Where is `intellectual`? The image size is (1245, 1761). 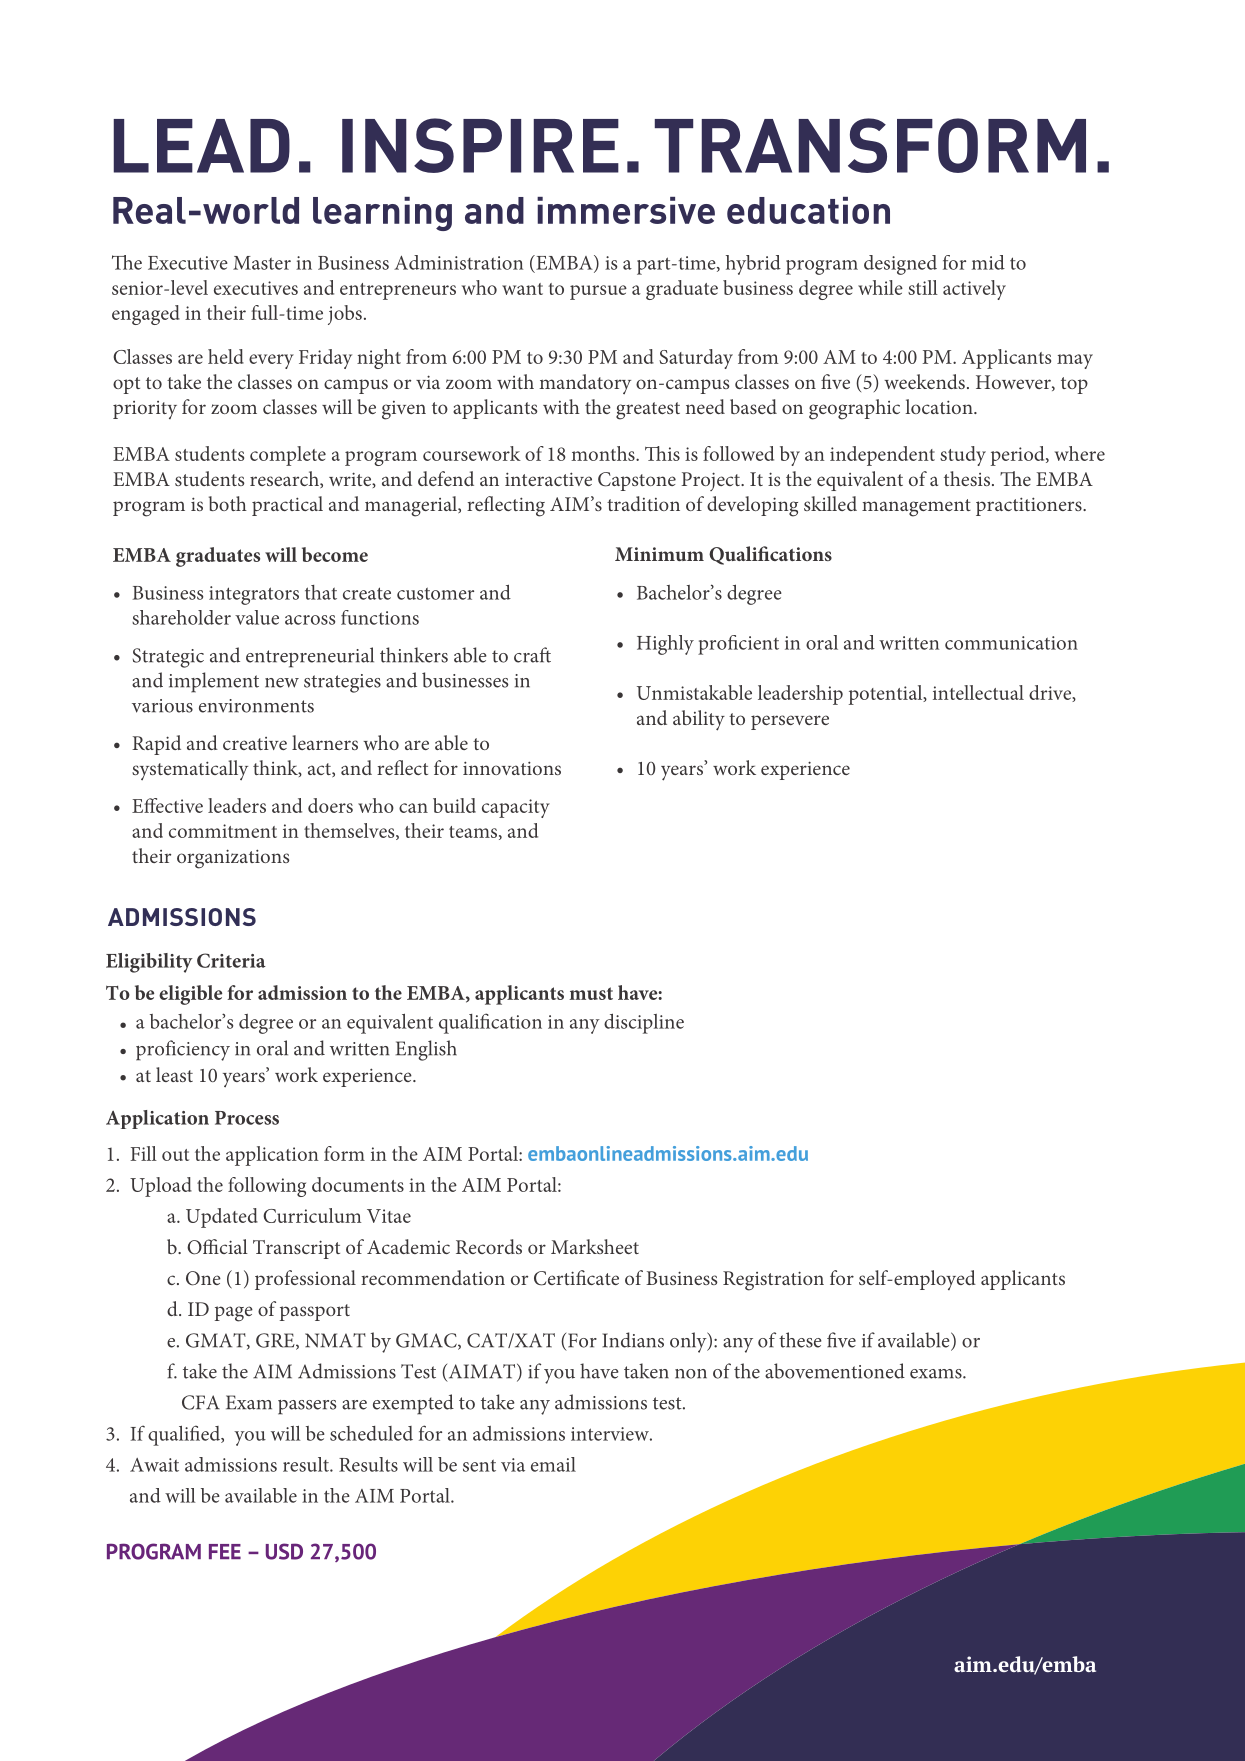 intellectual is located at coordinates (978, 692).
